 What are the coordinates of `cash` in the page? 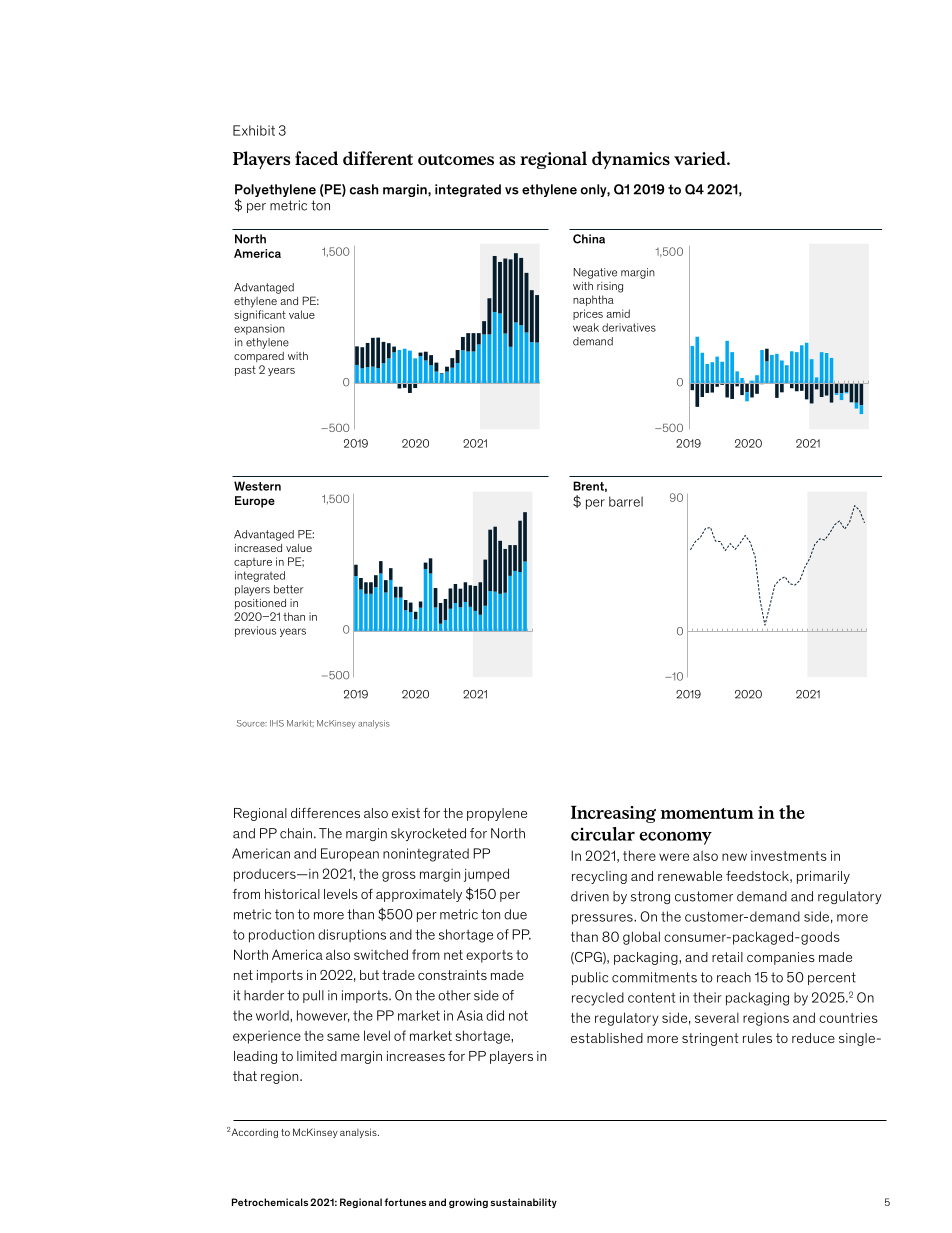 It's located at (364, 189).
